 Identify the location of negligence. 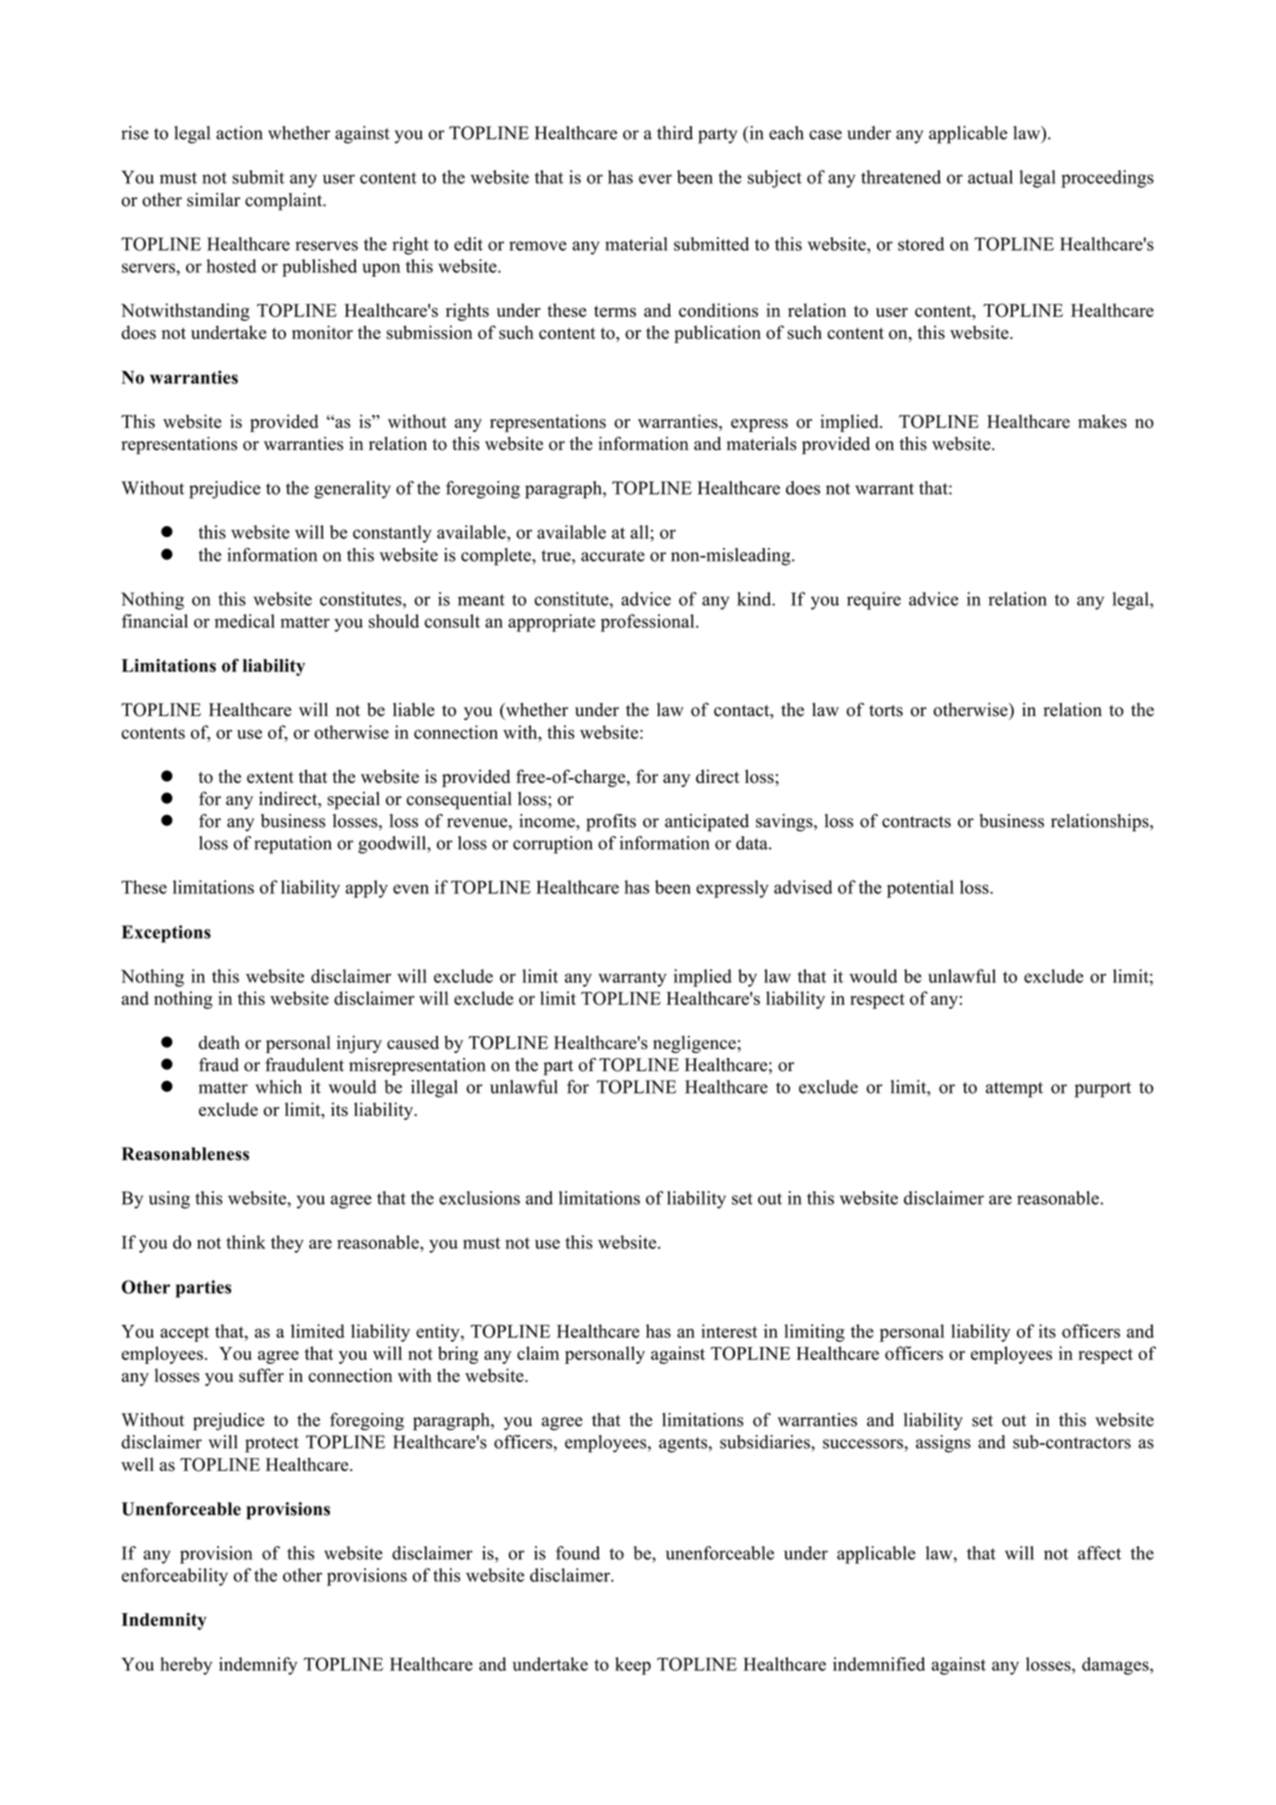
(695, 1044).
